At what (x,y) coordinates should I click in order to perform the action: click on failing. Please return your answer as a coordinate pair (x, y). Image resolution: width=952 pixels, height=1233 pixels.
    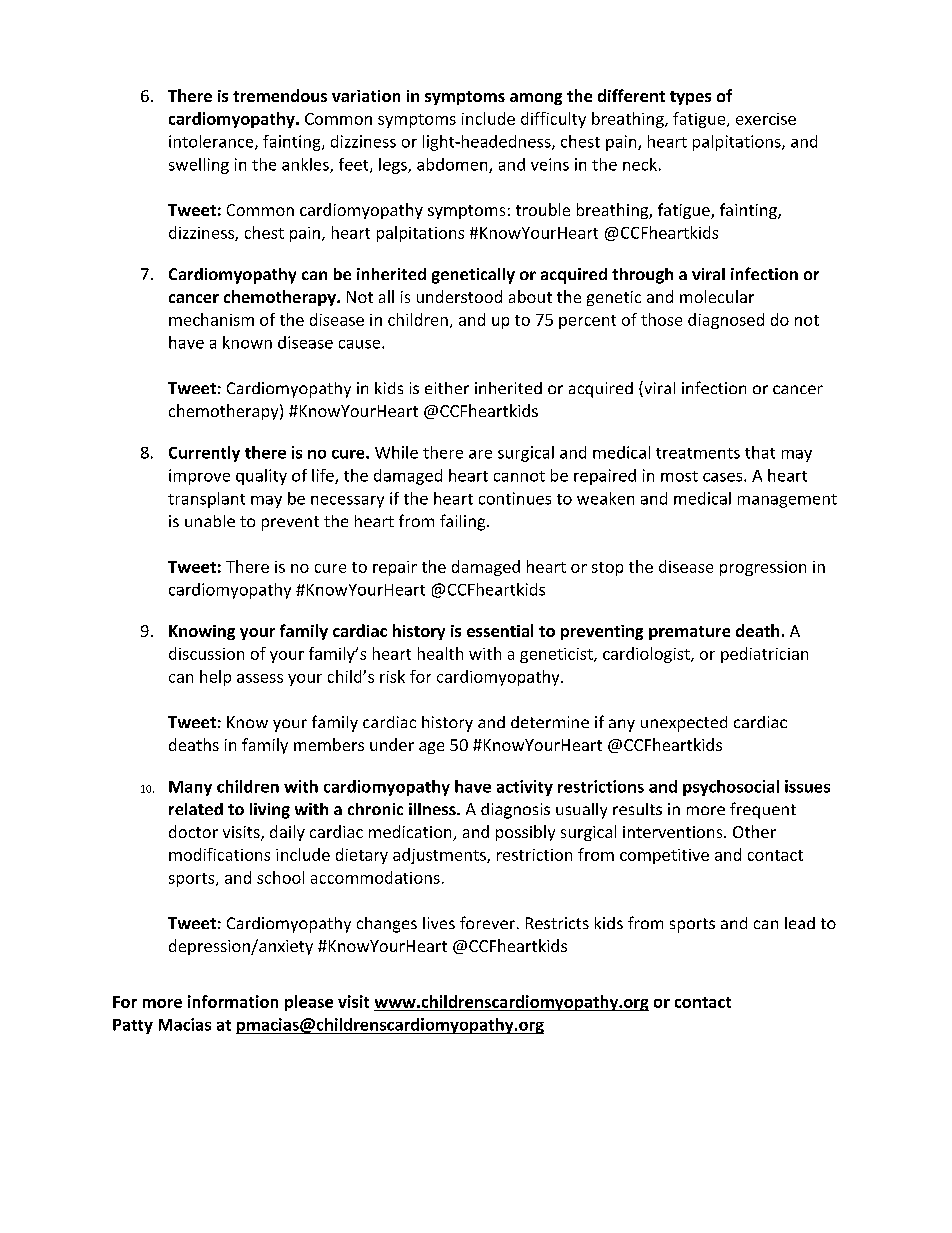
    Looking at the image, I should click on (464, 522).
